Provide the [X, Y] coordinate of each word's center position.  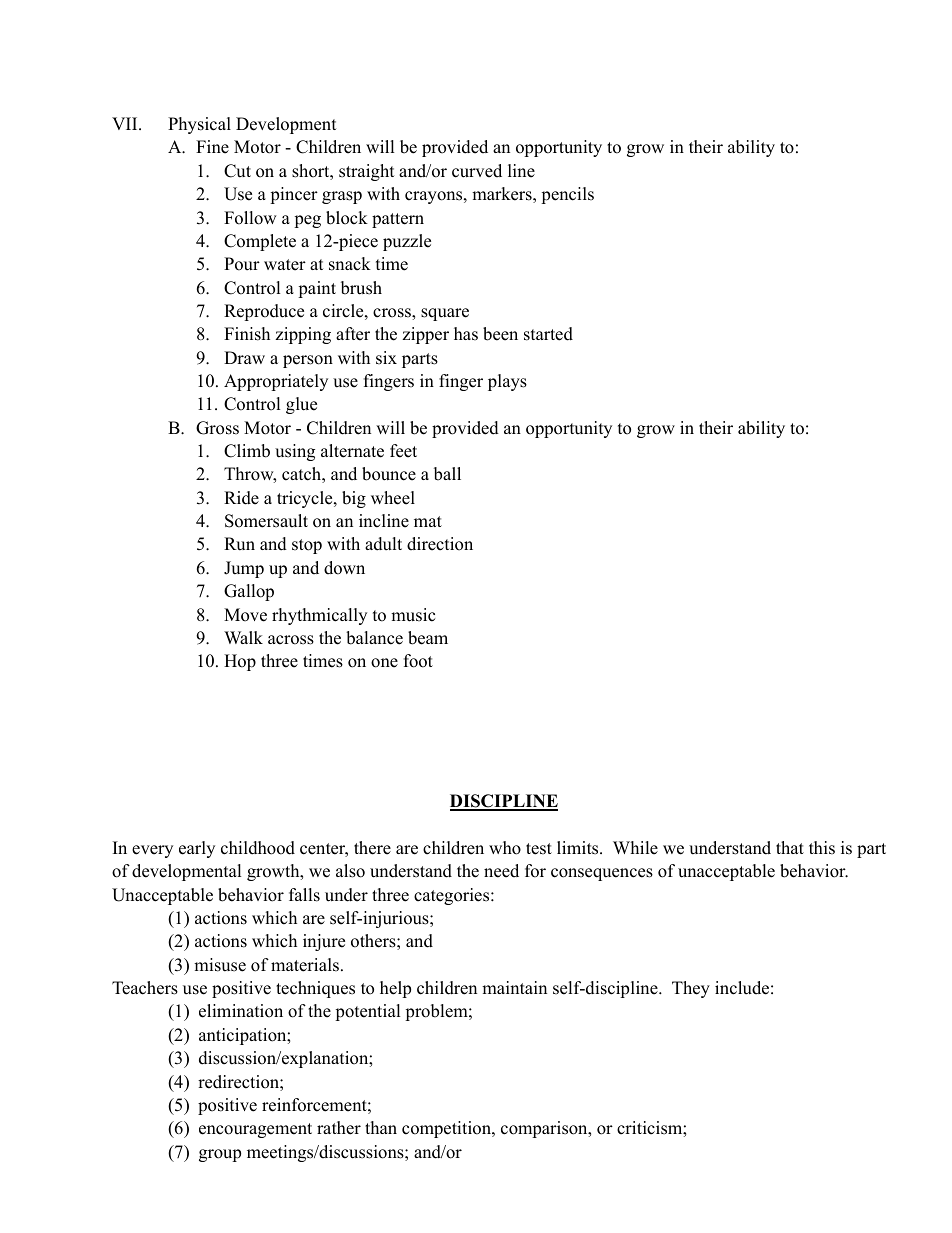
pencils [567, 195]
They [691, 989]
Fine [212, 147]
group [220, 1155]
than [381, 1127]
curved [477, 171]
